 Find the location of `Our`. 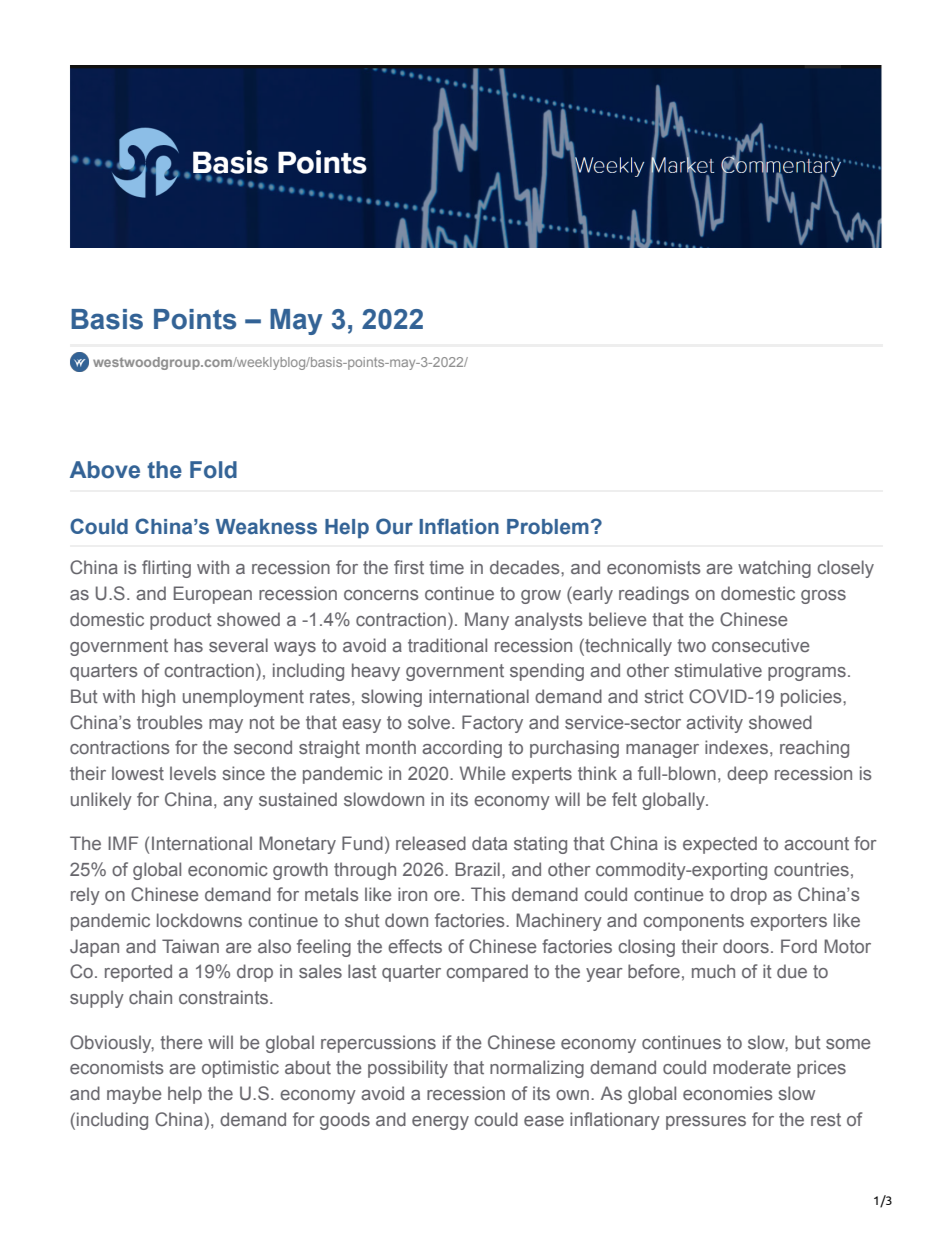

Our is located at coordinates (394, 526).
